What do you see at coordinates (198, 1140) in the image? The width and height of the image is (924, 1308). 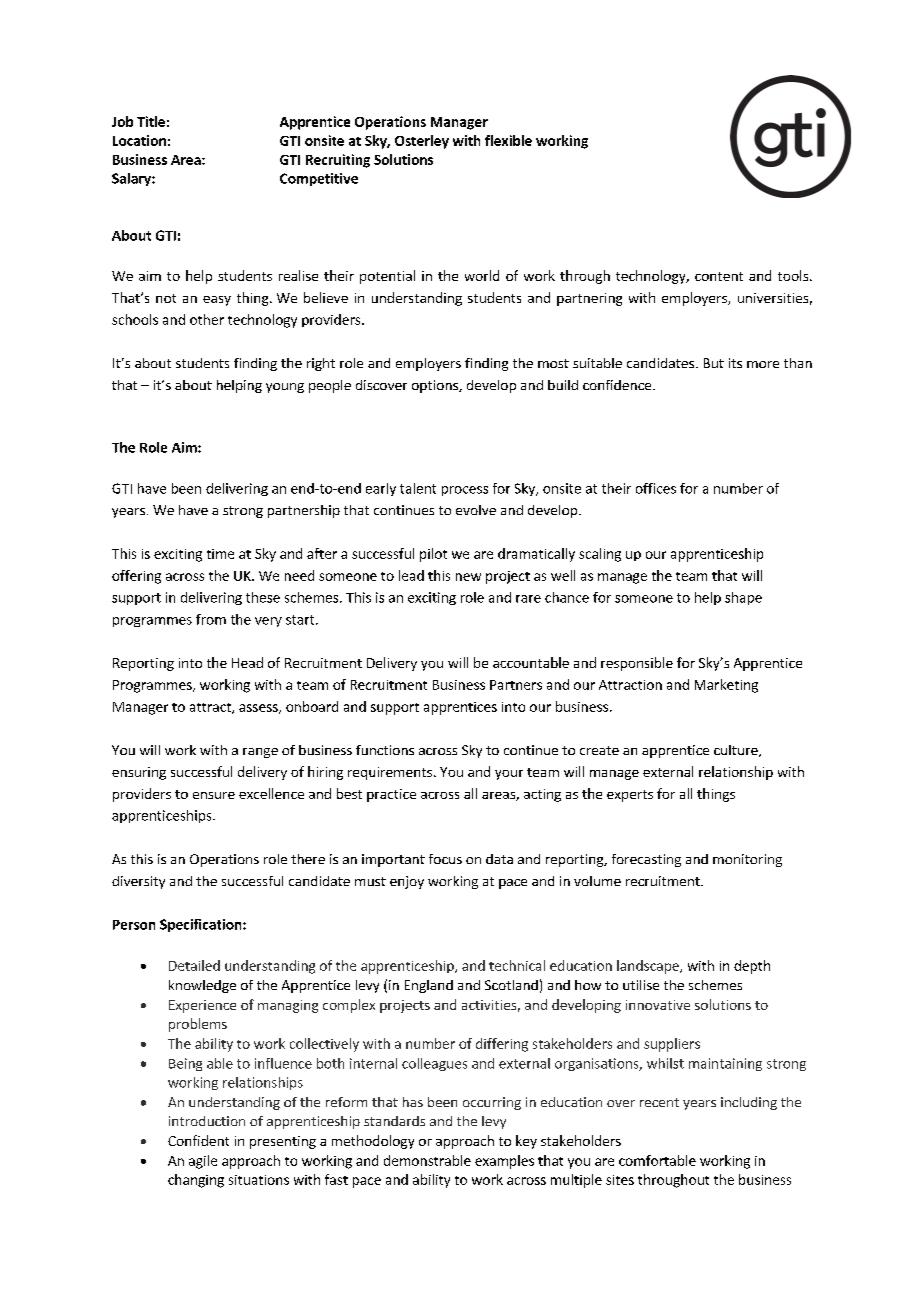 I see `Confident` at bounding box center [198, 1140].
